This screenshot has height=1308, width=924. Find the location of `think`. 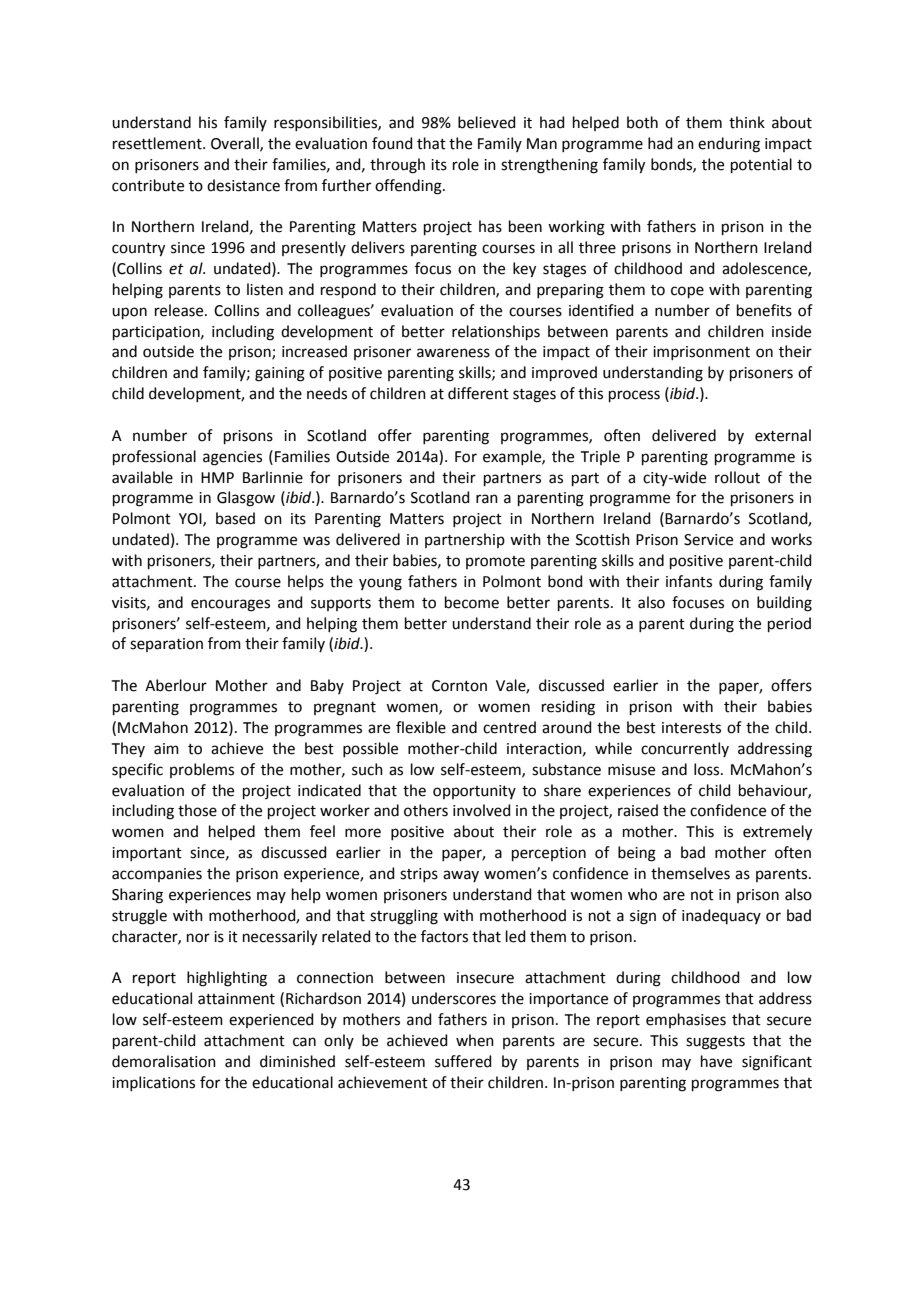

think is located at coordinates (747, 122).
